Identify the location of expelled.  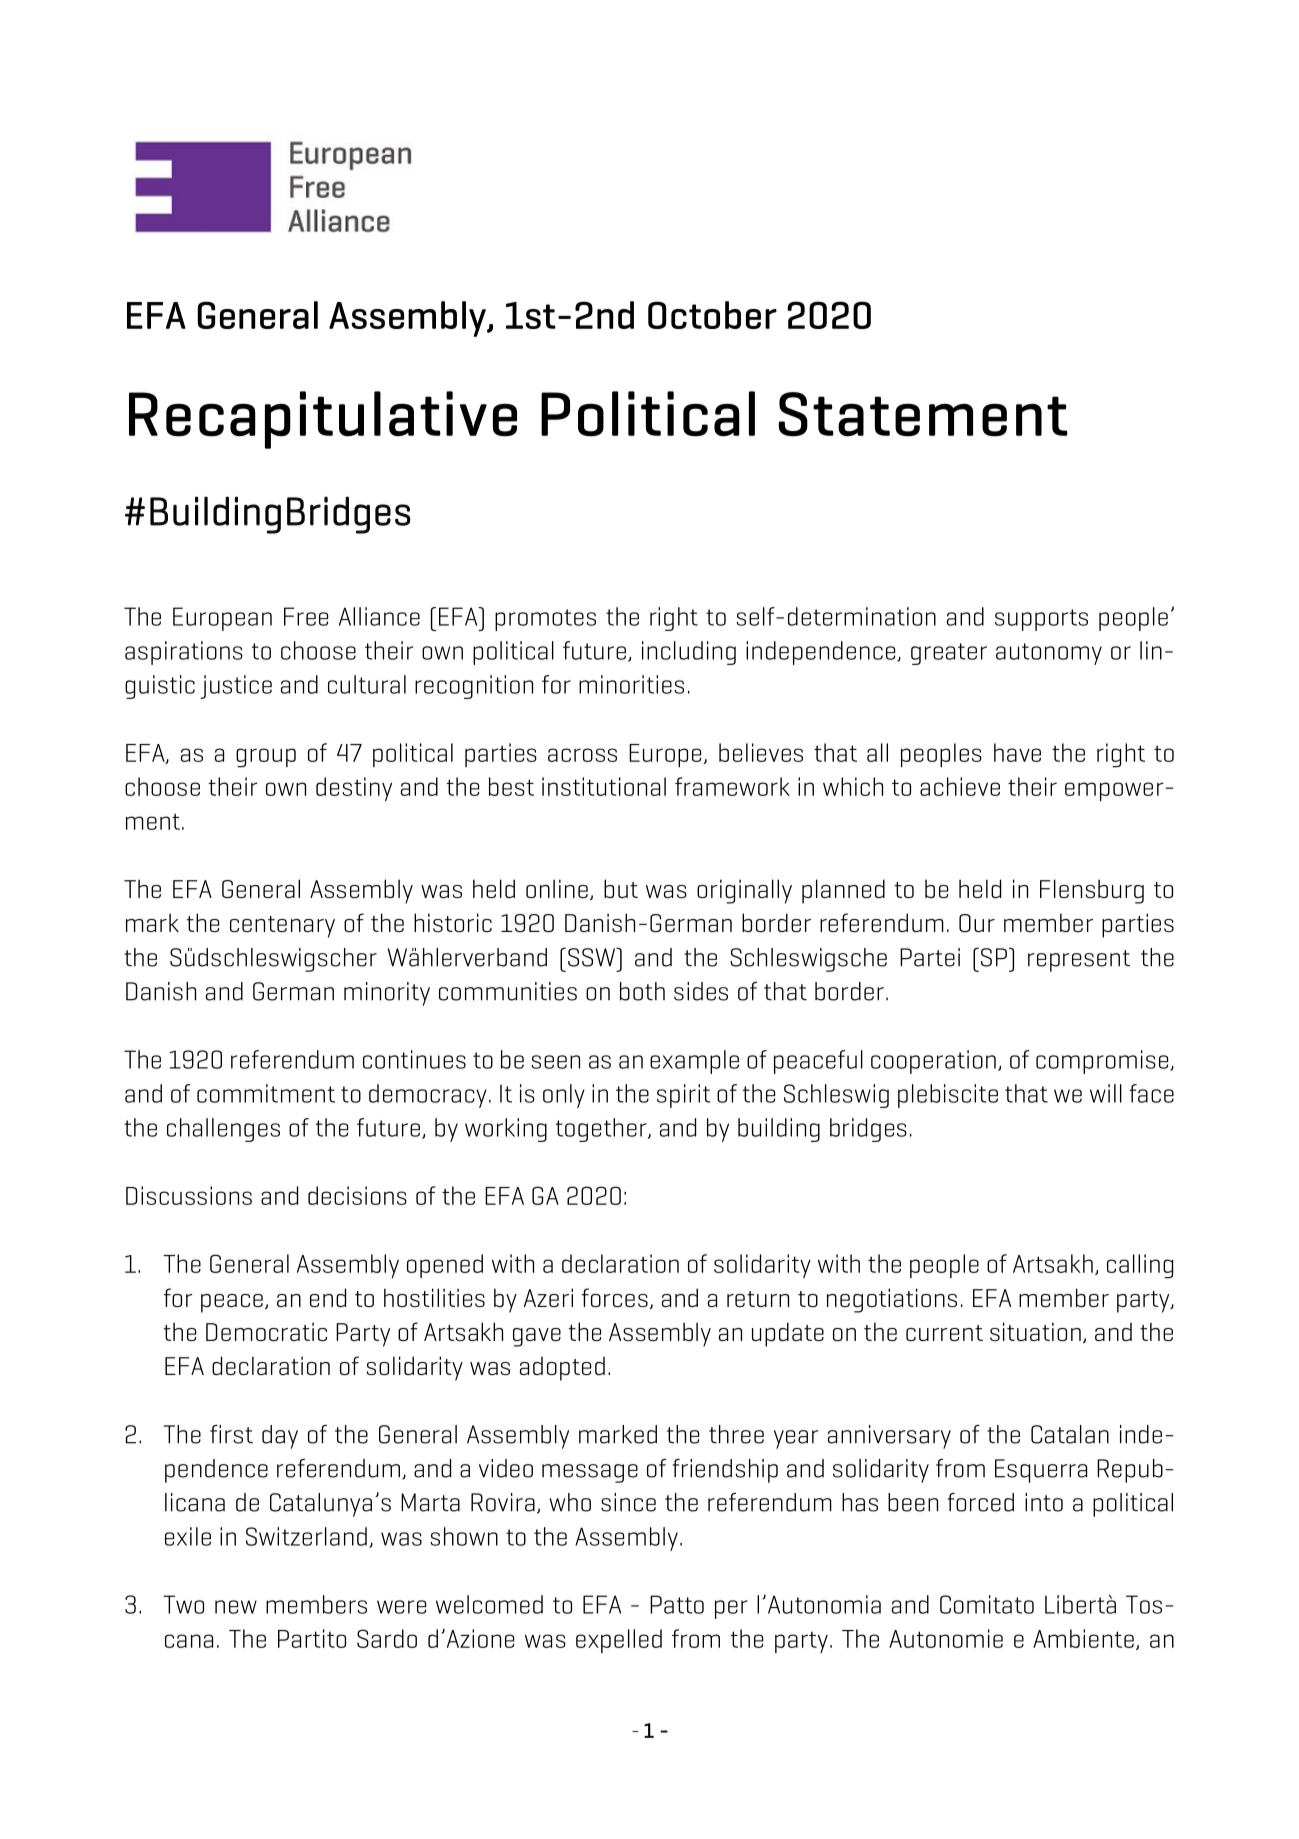
(619, 1641).
